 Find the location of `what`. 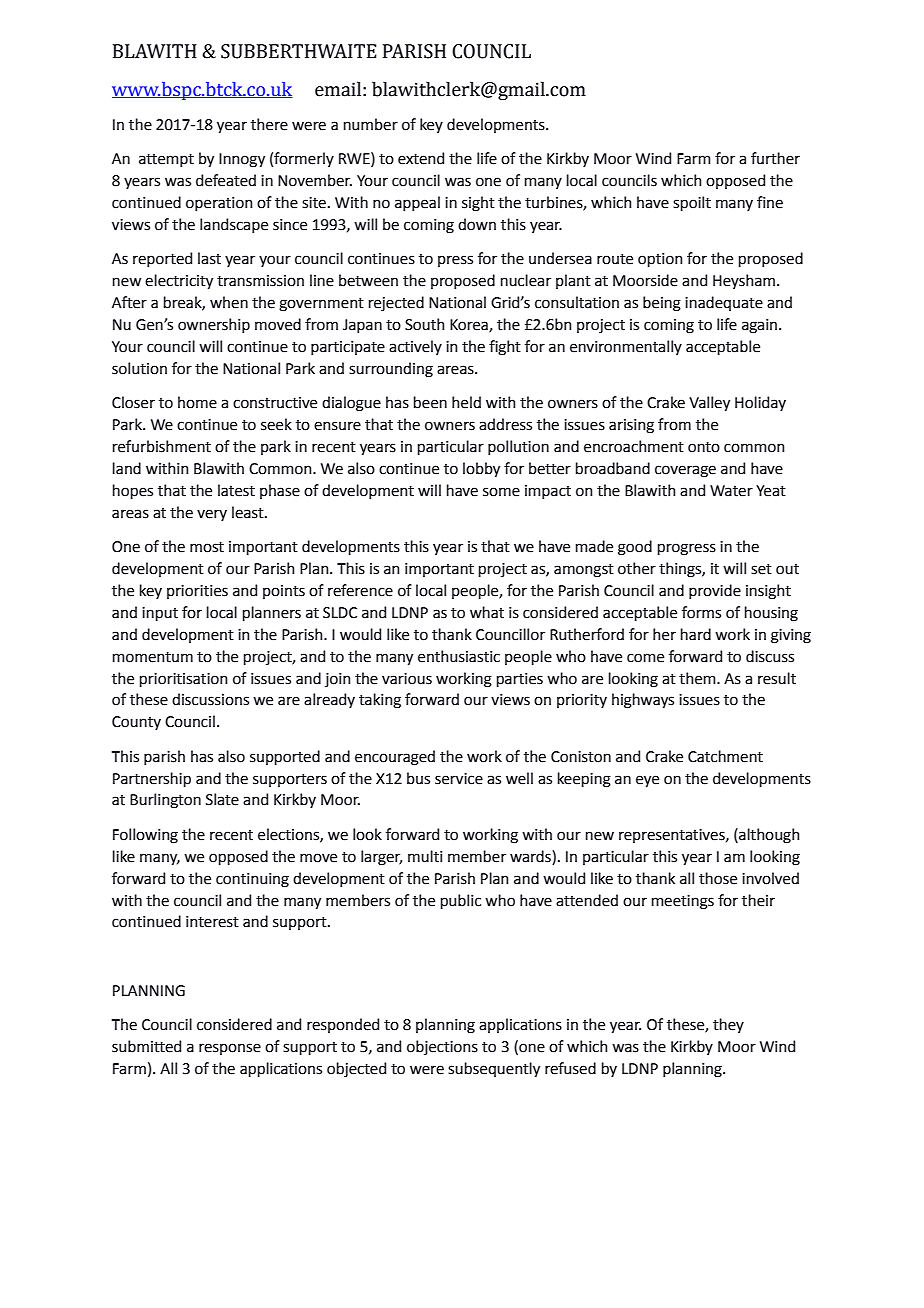

what is located at coordinates (487, 612).
